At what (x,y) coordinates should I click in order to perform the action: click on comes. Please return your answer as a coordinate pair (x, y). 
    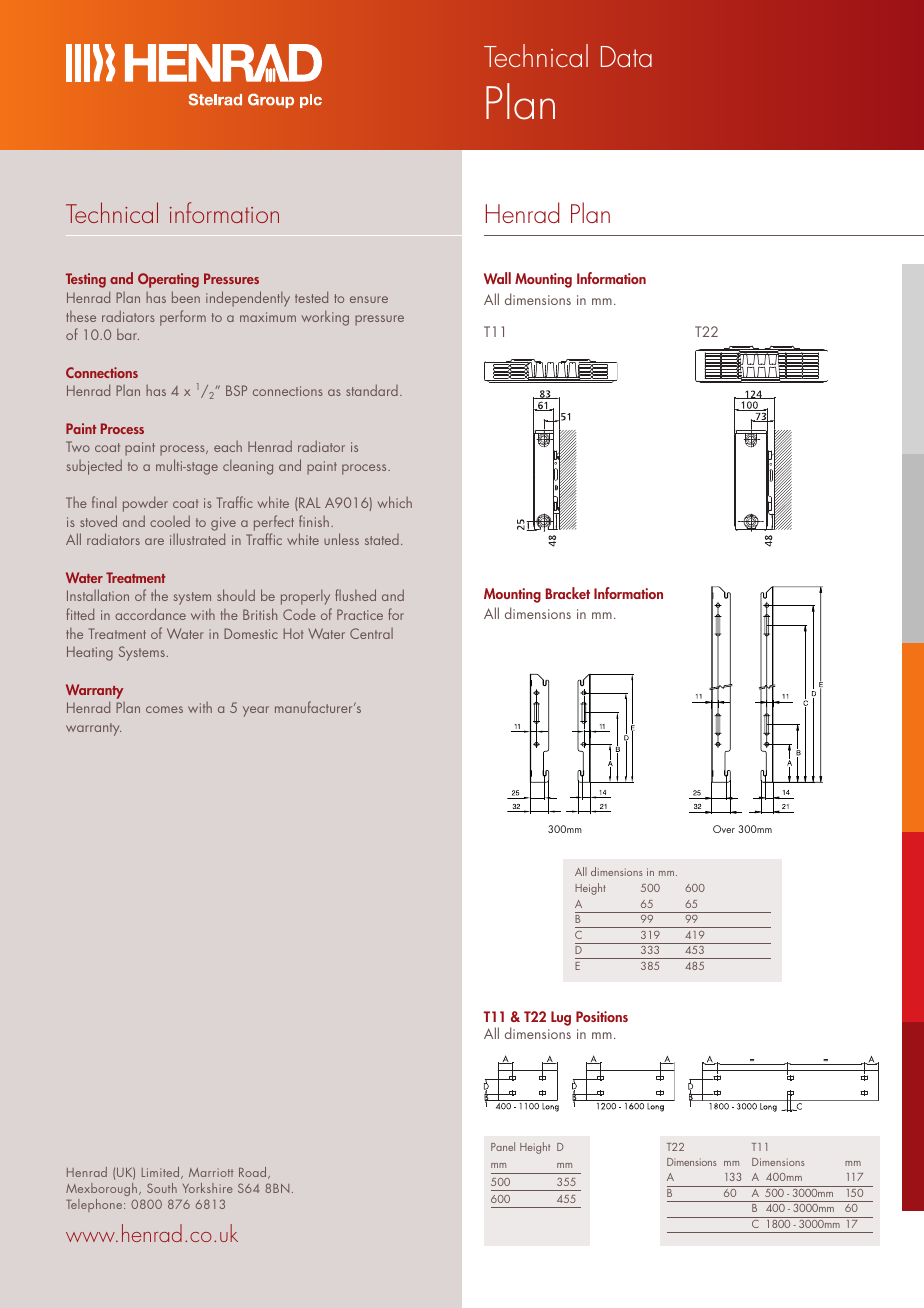
    Looking at the image, I should click on (164, 709).
